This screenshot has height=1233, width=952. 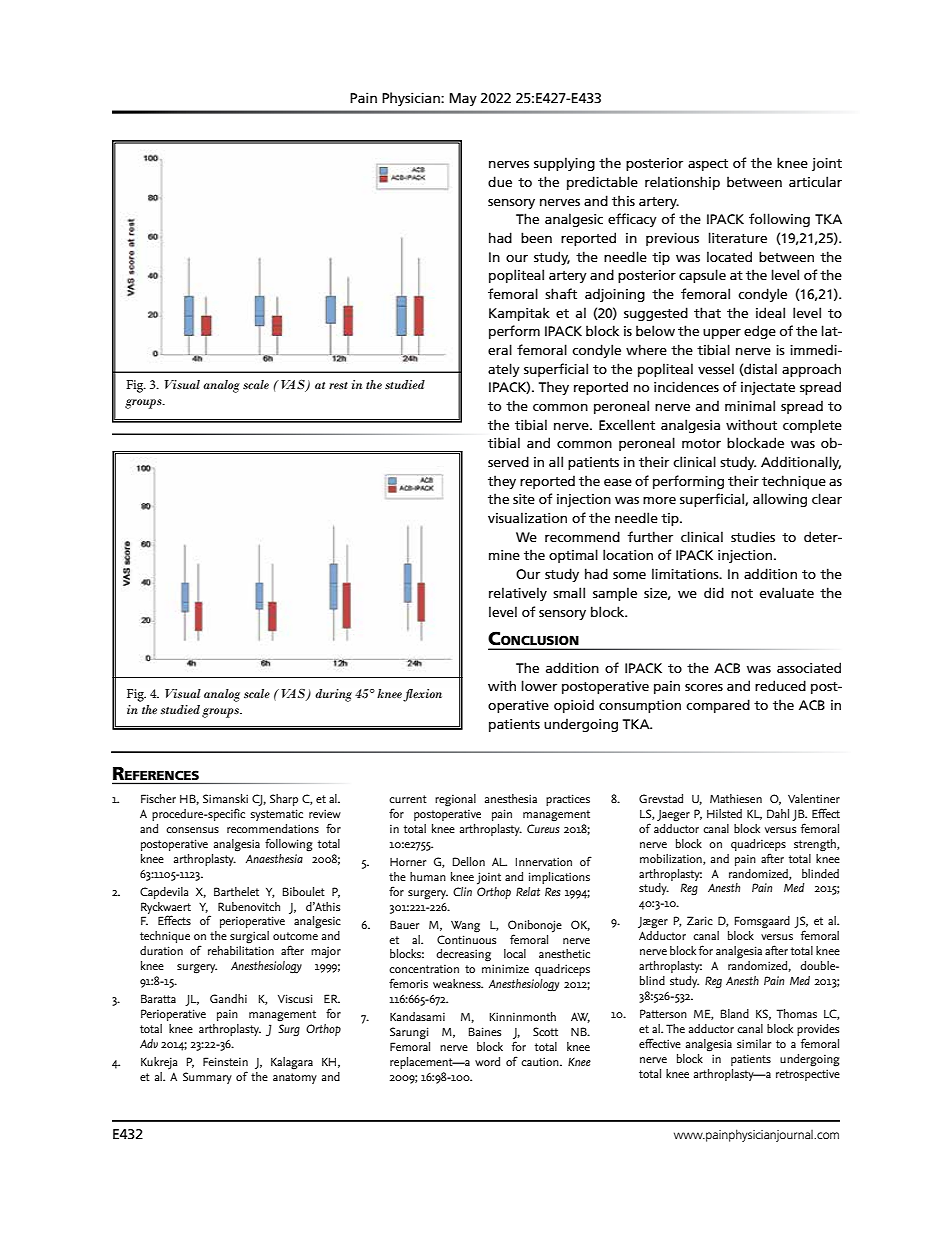 What do you see at coordinates (463, 99) in the screenshot?
I see `May` at bounding box center [463, 99].
